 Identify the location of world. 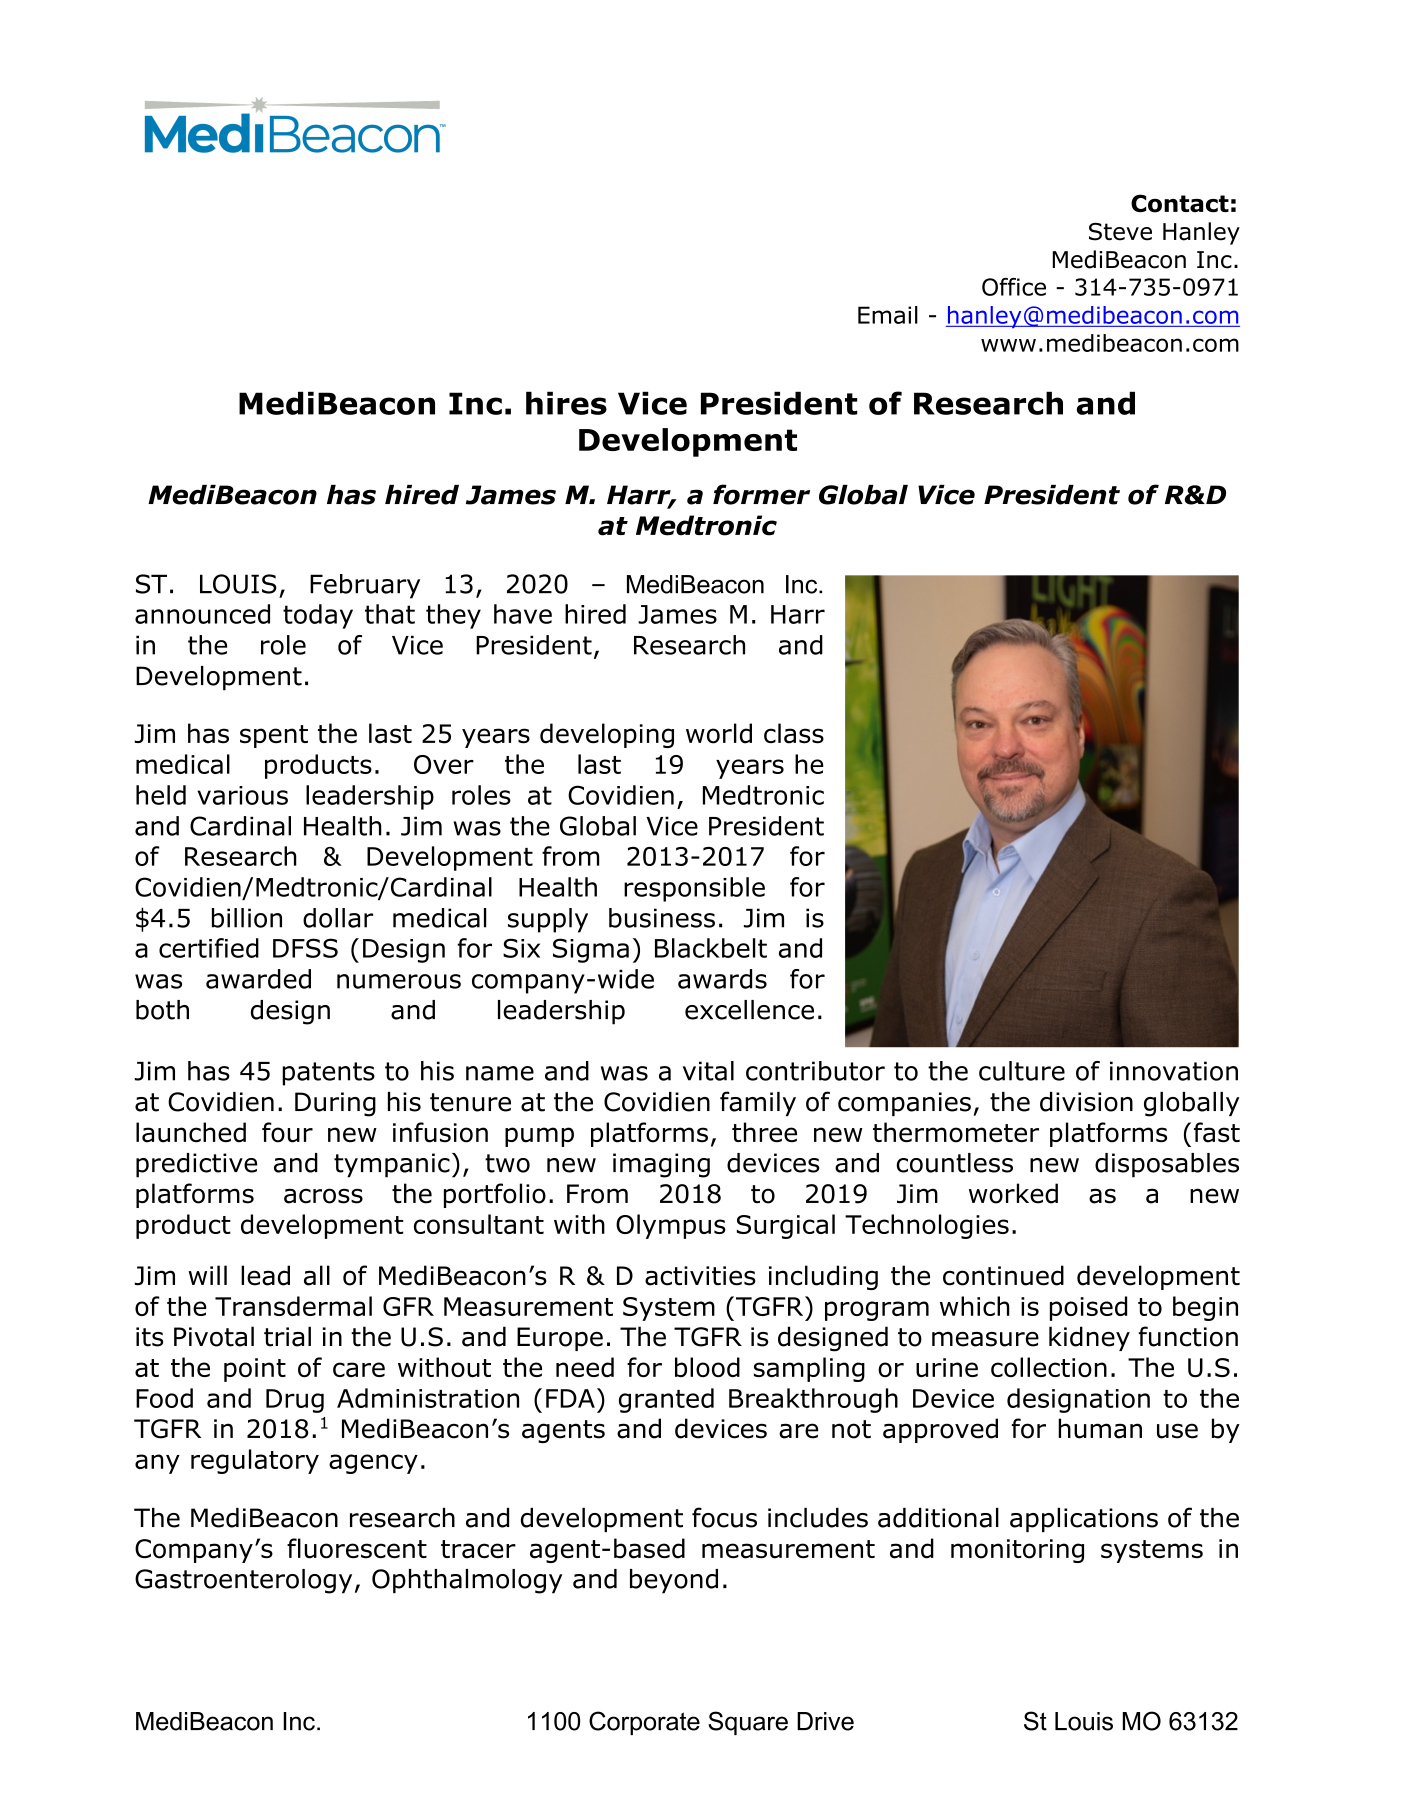
(719, 733).
